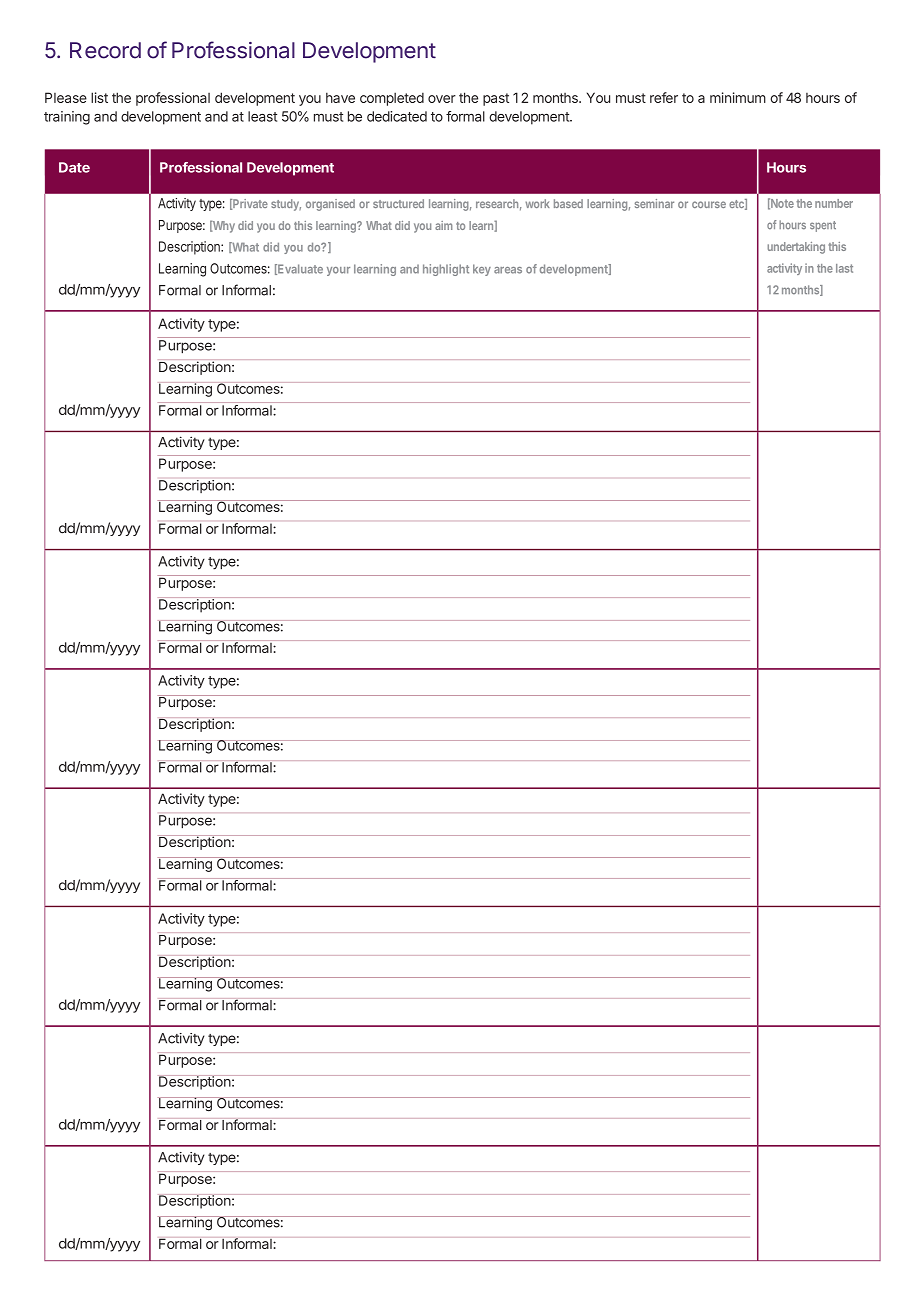 This document has height=1307, width=924. Describe the element at coordinates (397, 116) in the document. I see `dedicated` at that location.
